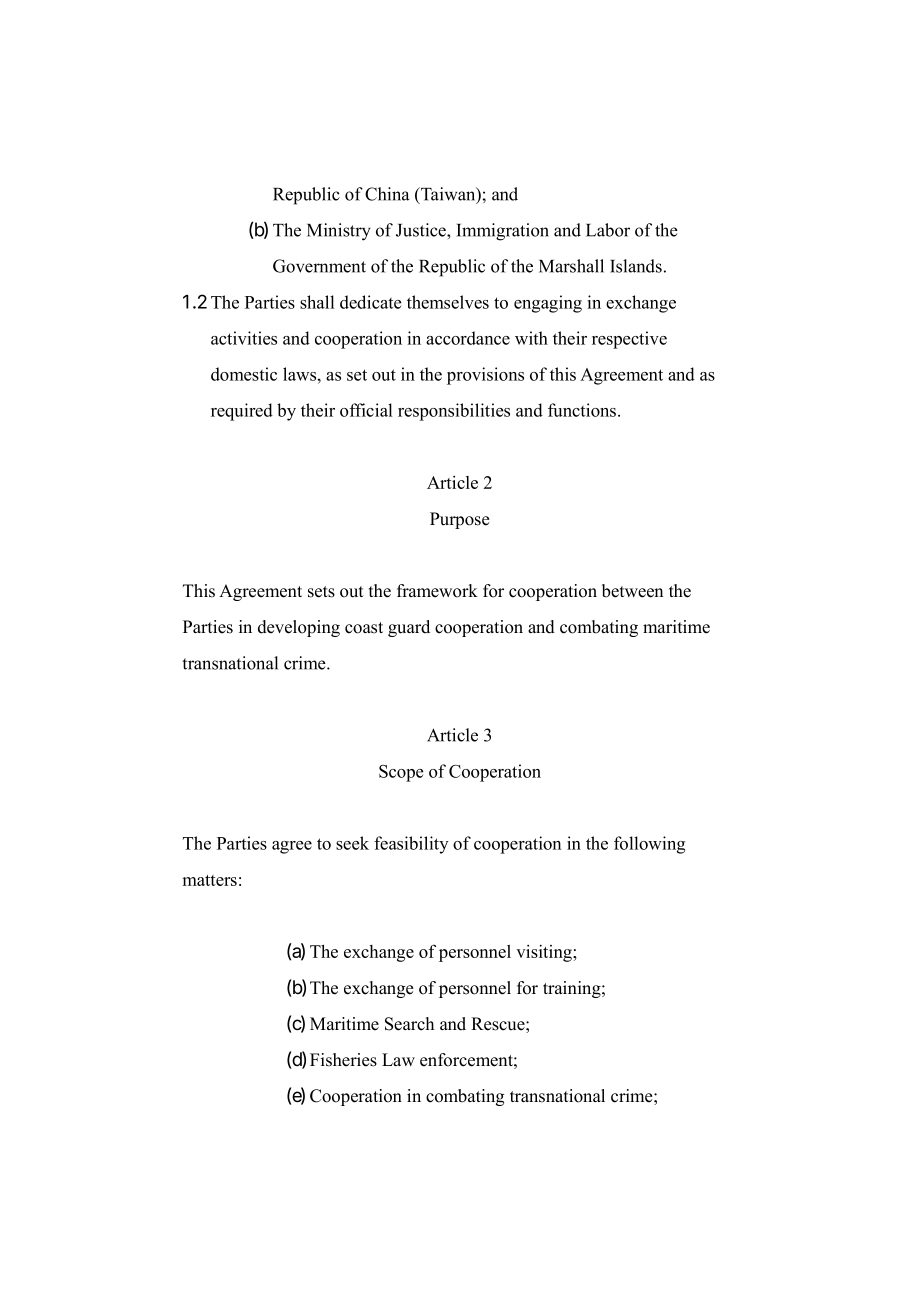 The image size is (924, 1308). What do you see at coordinates (299, 628) in the screenshot?
I see `developing` at bounding box center [299, 628].
